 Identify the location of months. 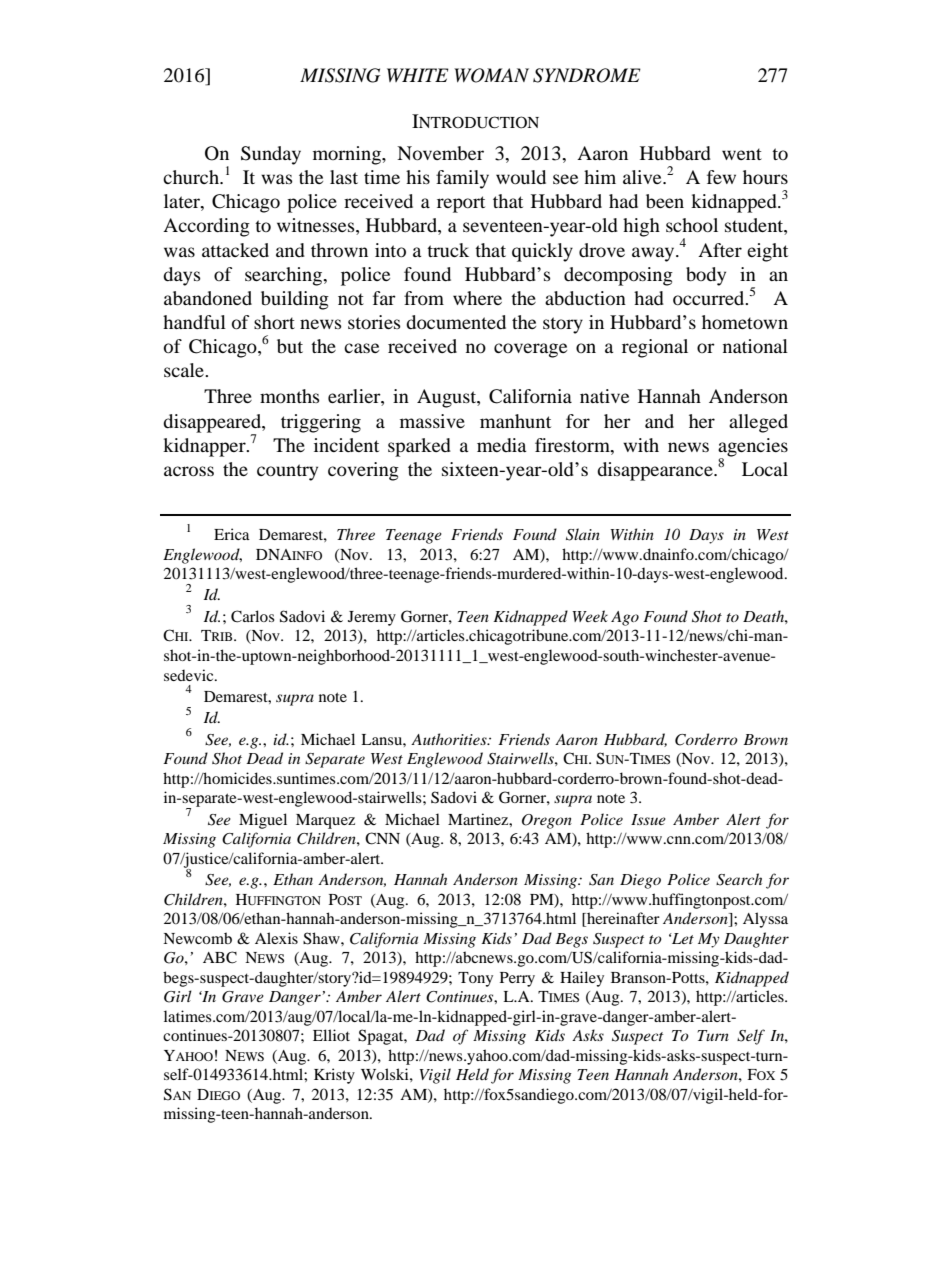
(290, 396).
